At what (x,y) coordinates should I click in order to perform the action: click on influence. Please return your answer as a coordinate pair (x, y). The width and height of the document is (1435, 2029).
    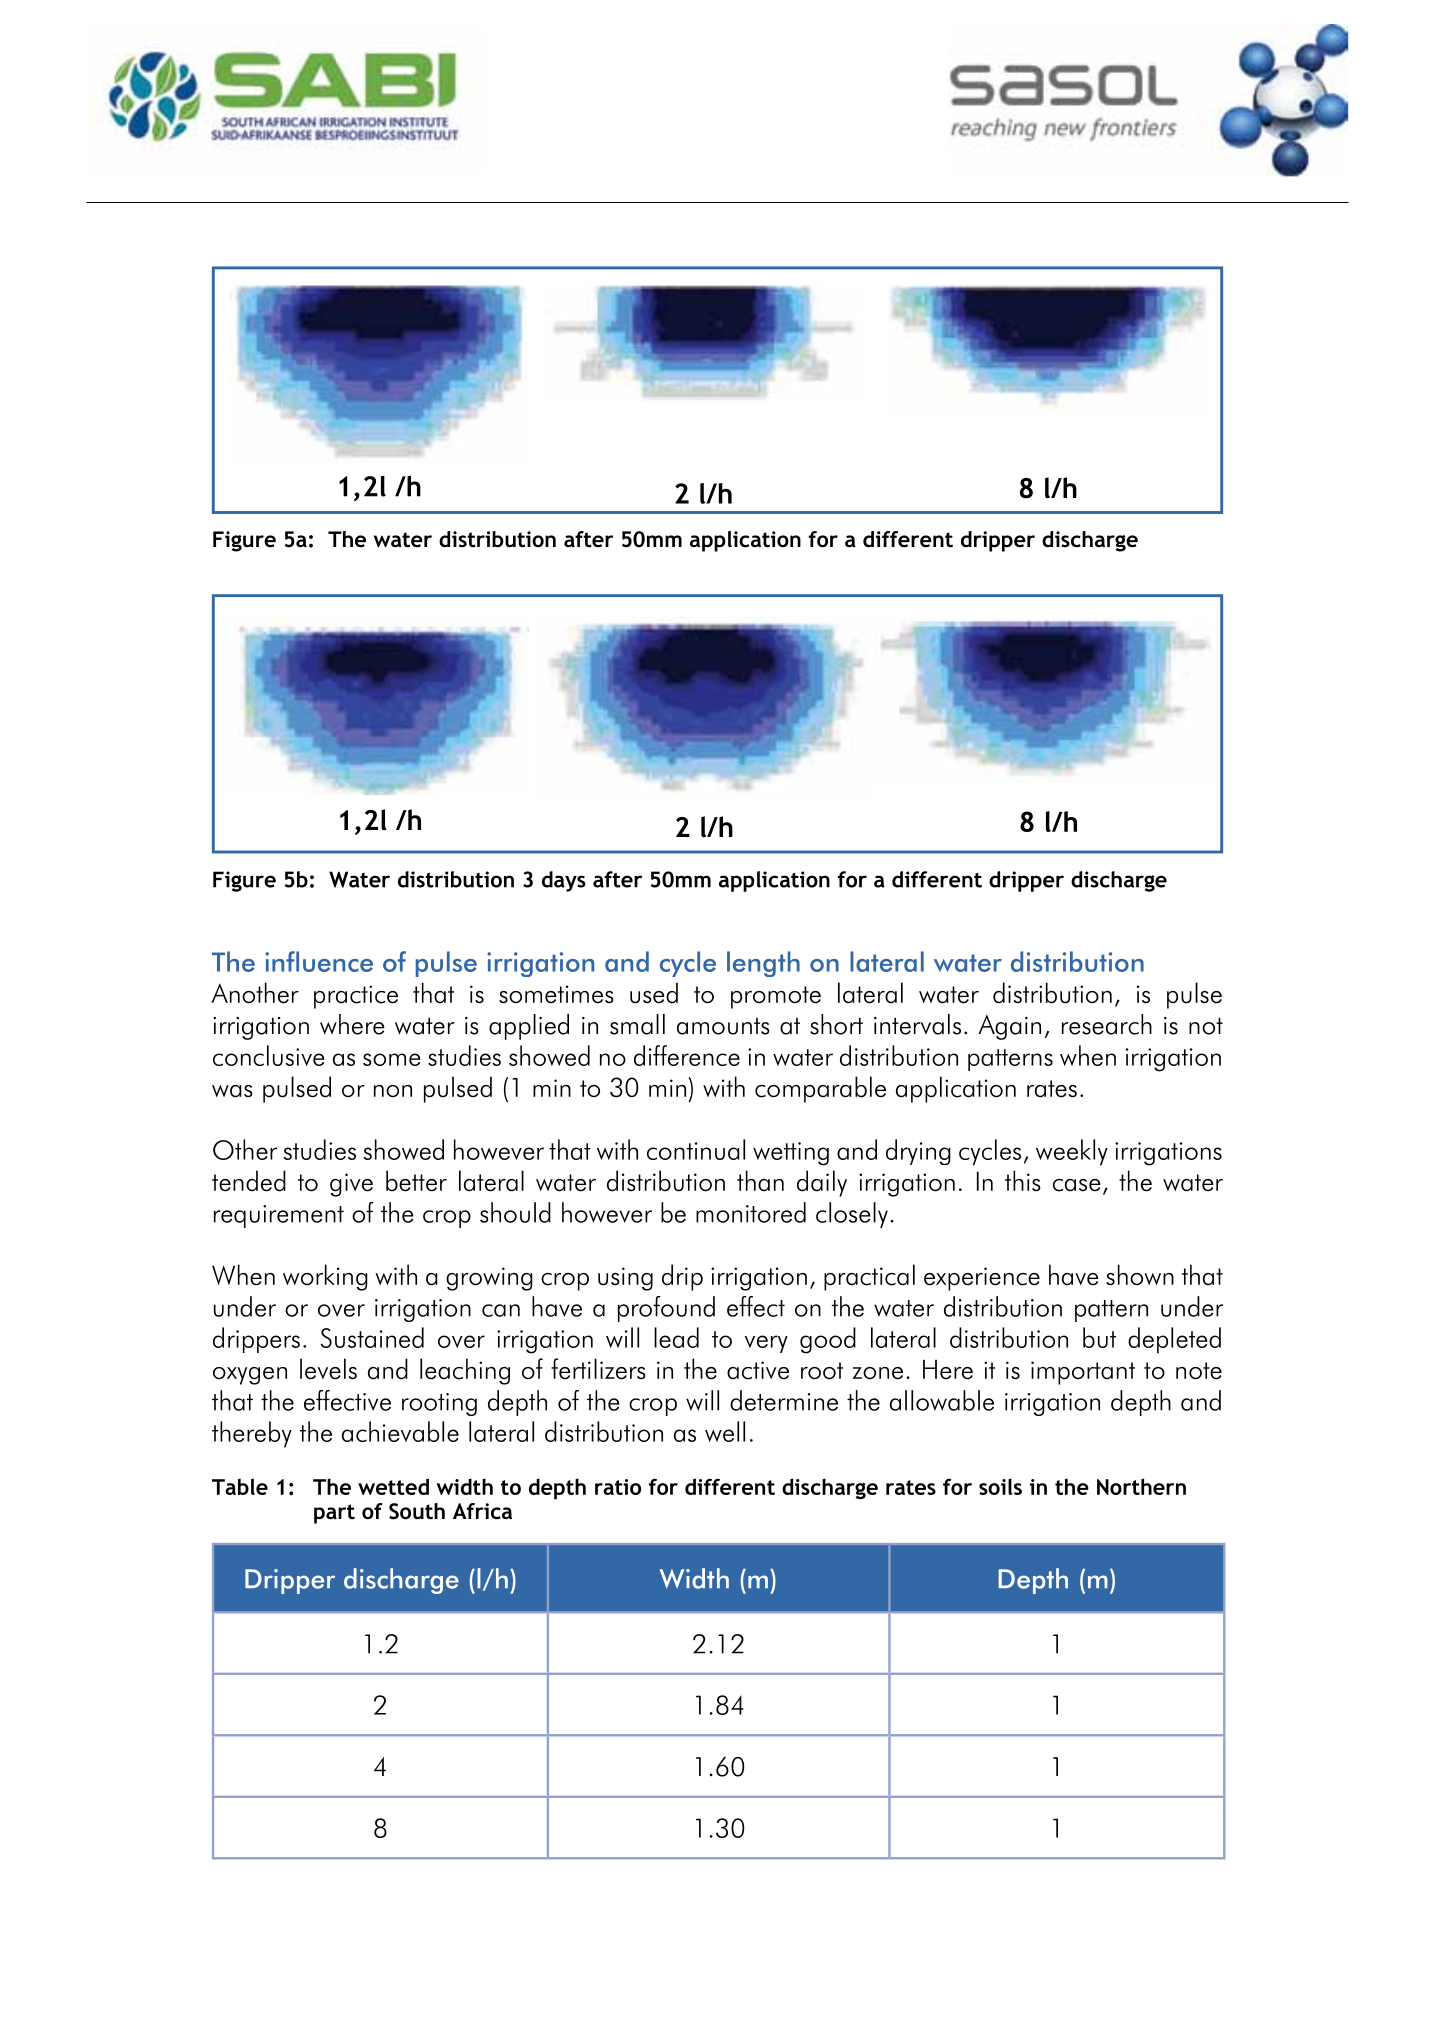
    Looking at the image, I should click on (319, 961).
